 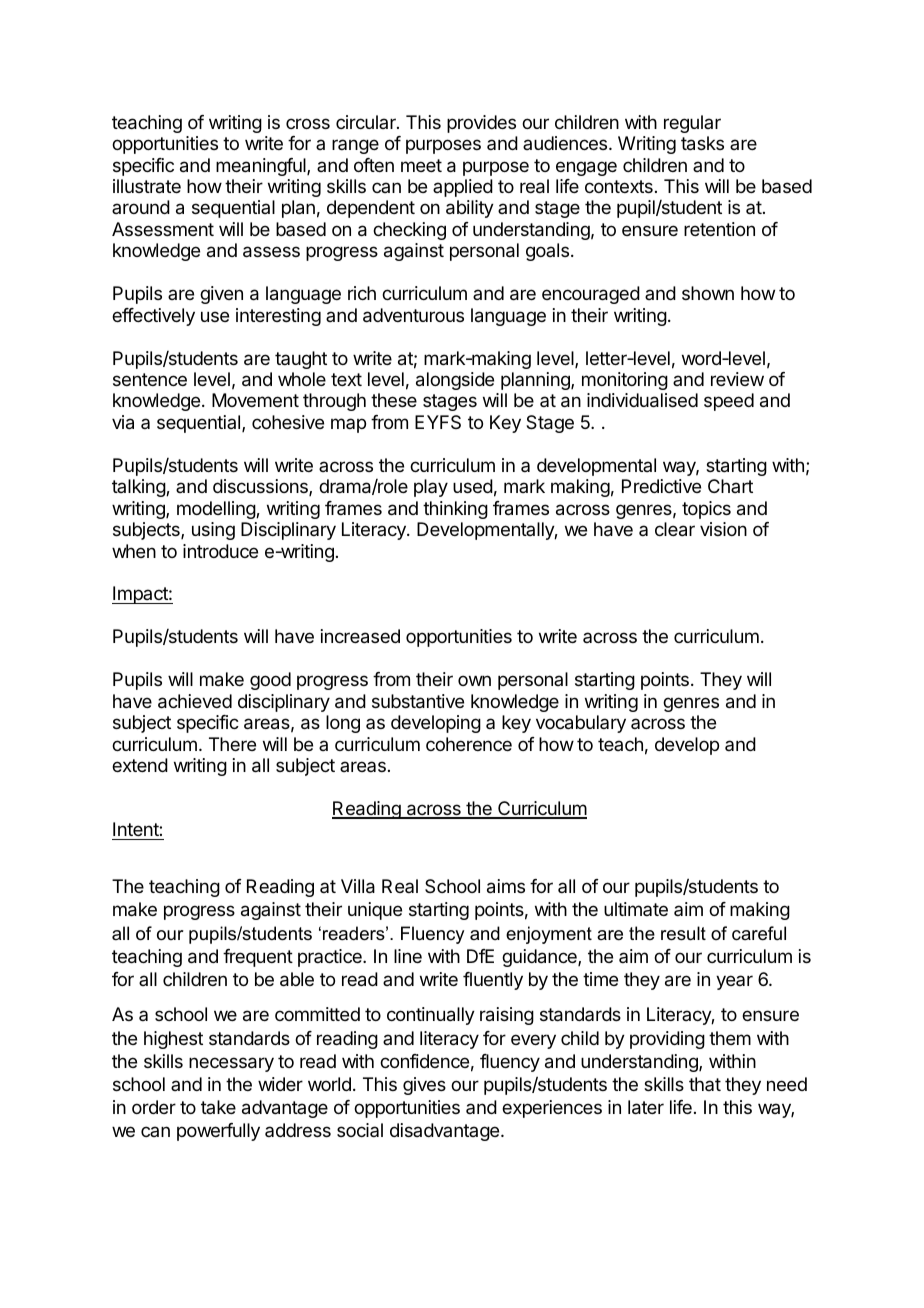 What do you see at coordinates (455, 510) in the screenshot?
I see `thinking` at bounding box center [455, 510].
